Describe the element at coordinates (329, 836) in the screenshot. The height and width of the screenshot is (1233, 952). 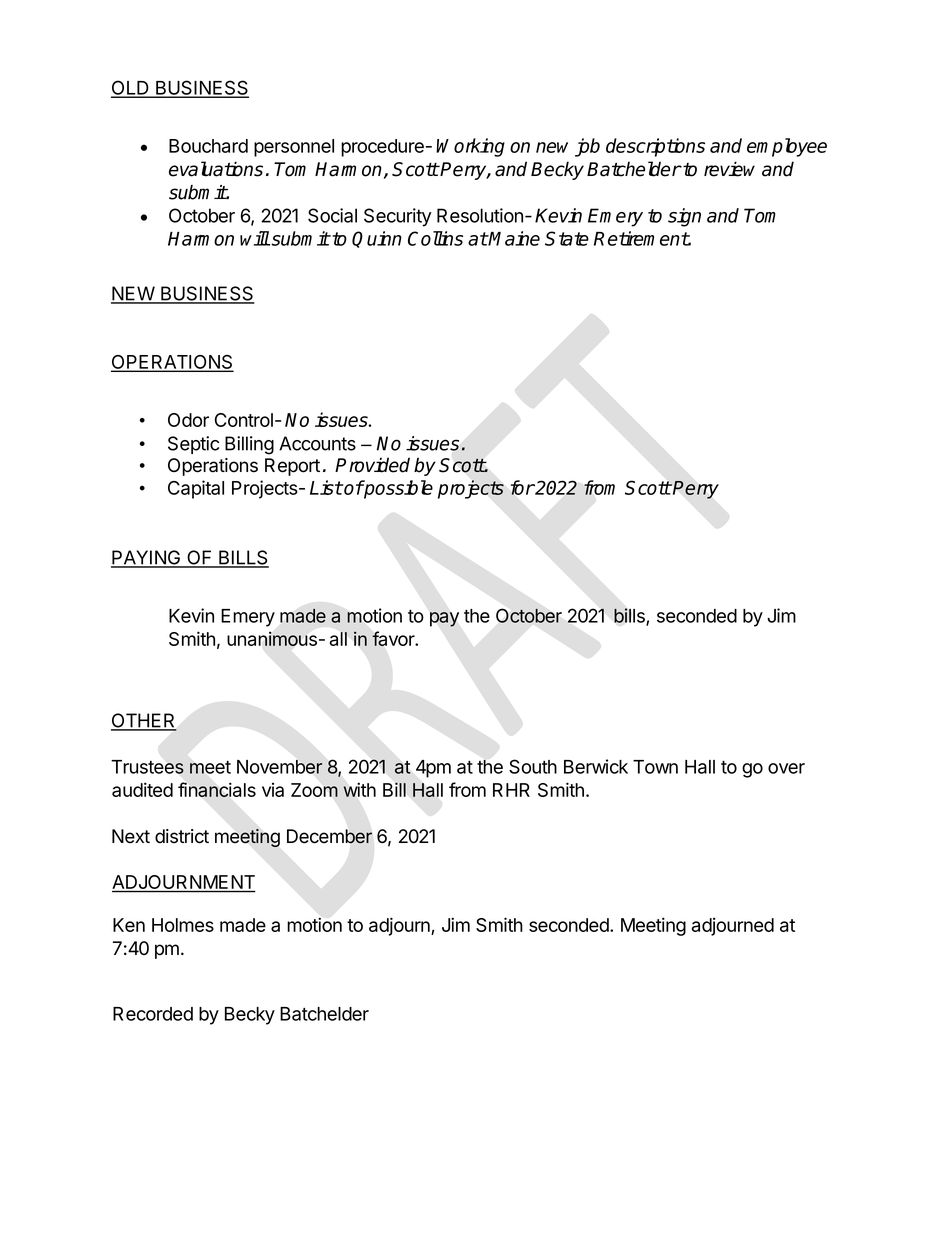
I see `December` at that location.
